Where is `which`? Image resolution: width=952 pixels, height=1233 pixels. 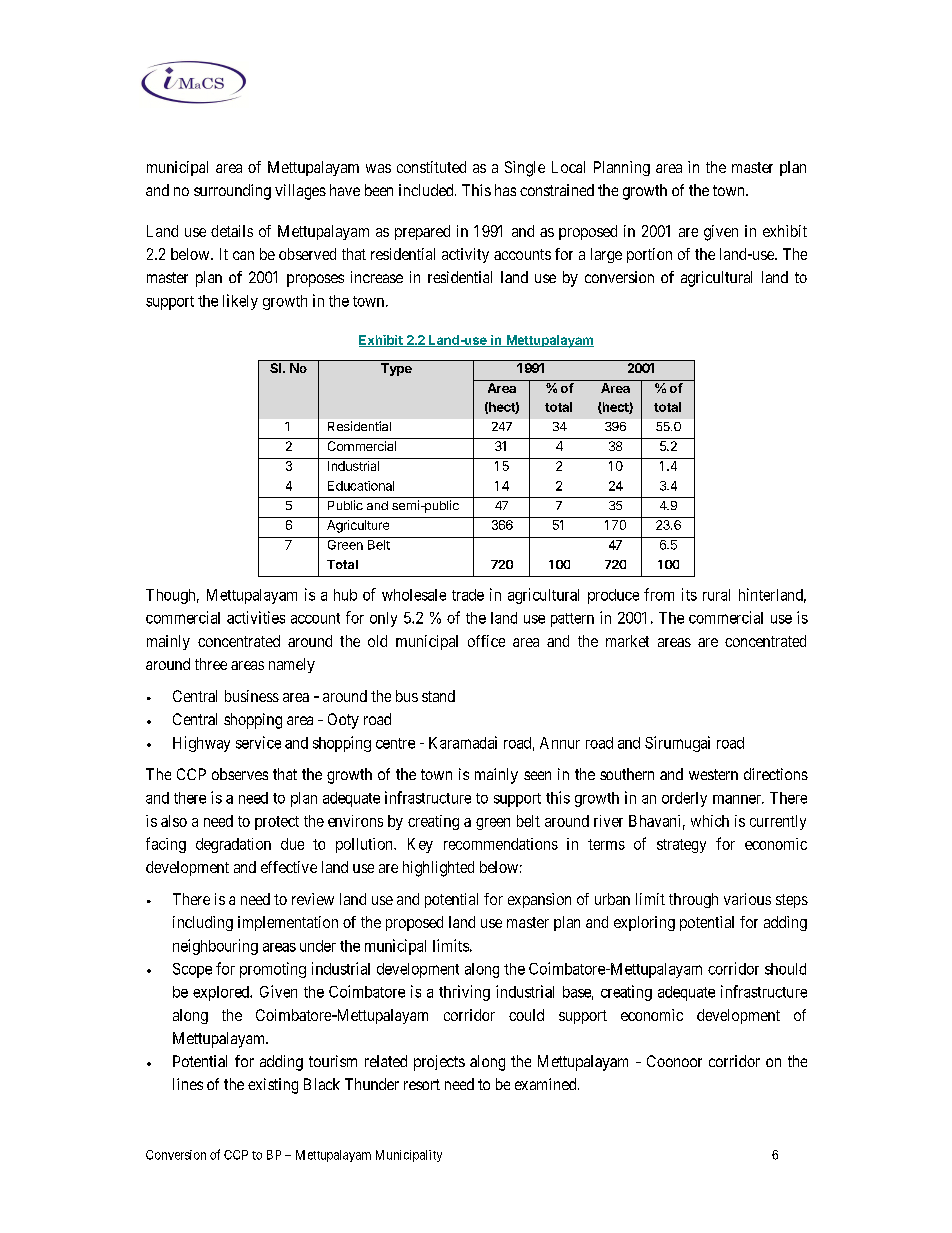 which is located at coordinates (710, 821).
